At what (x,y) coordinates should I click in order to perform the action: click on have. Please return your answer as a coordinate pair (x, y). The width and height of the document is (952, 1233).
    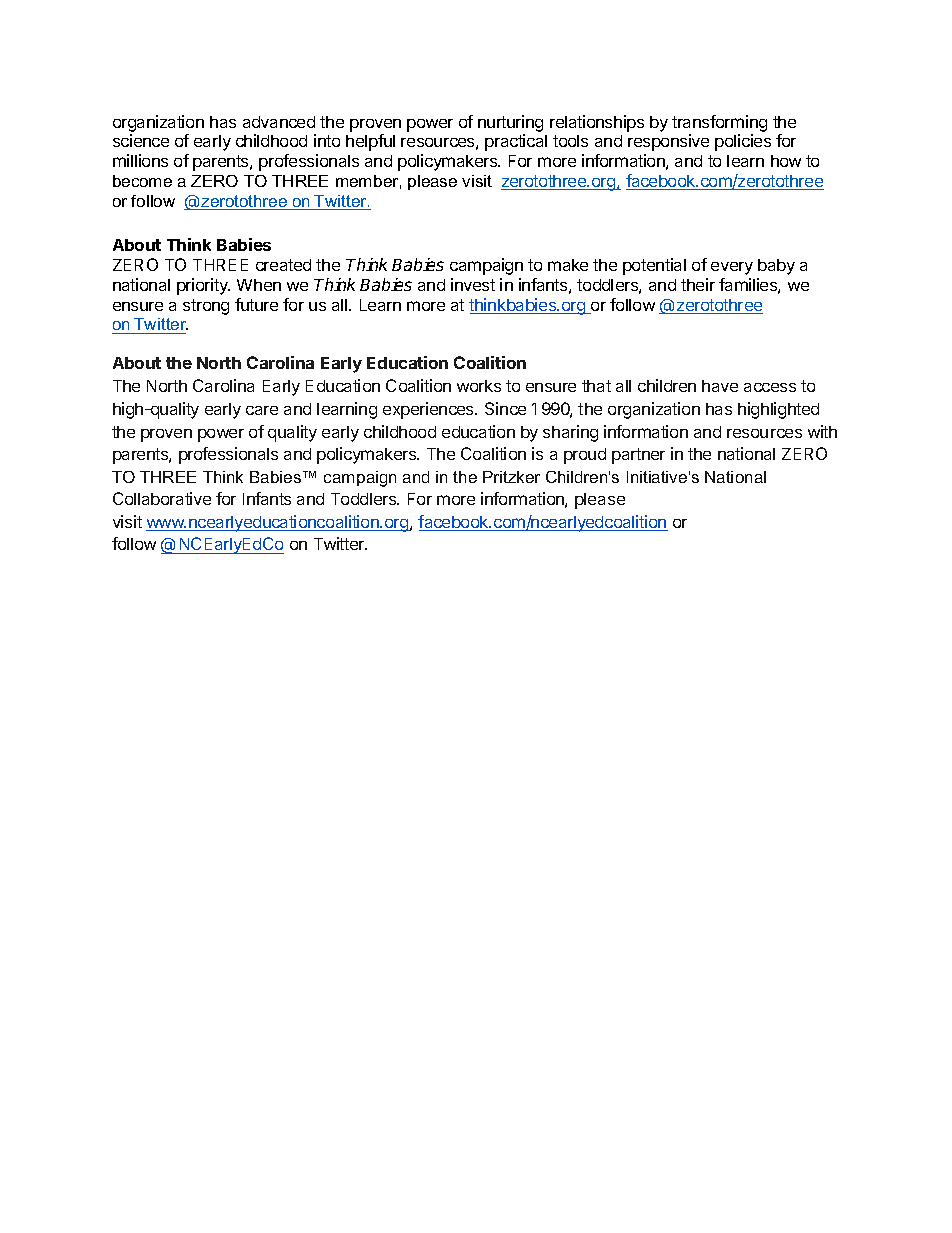
    Looking at the image, I should click on (720, 386).
